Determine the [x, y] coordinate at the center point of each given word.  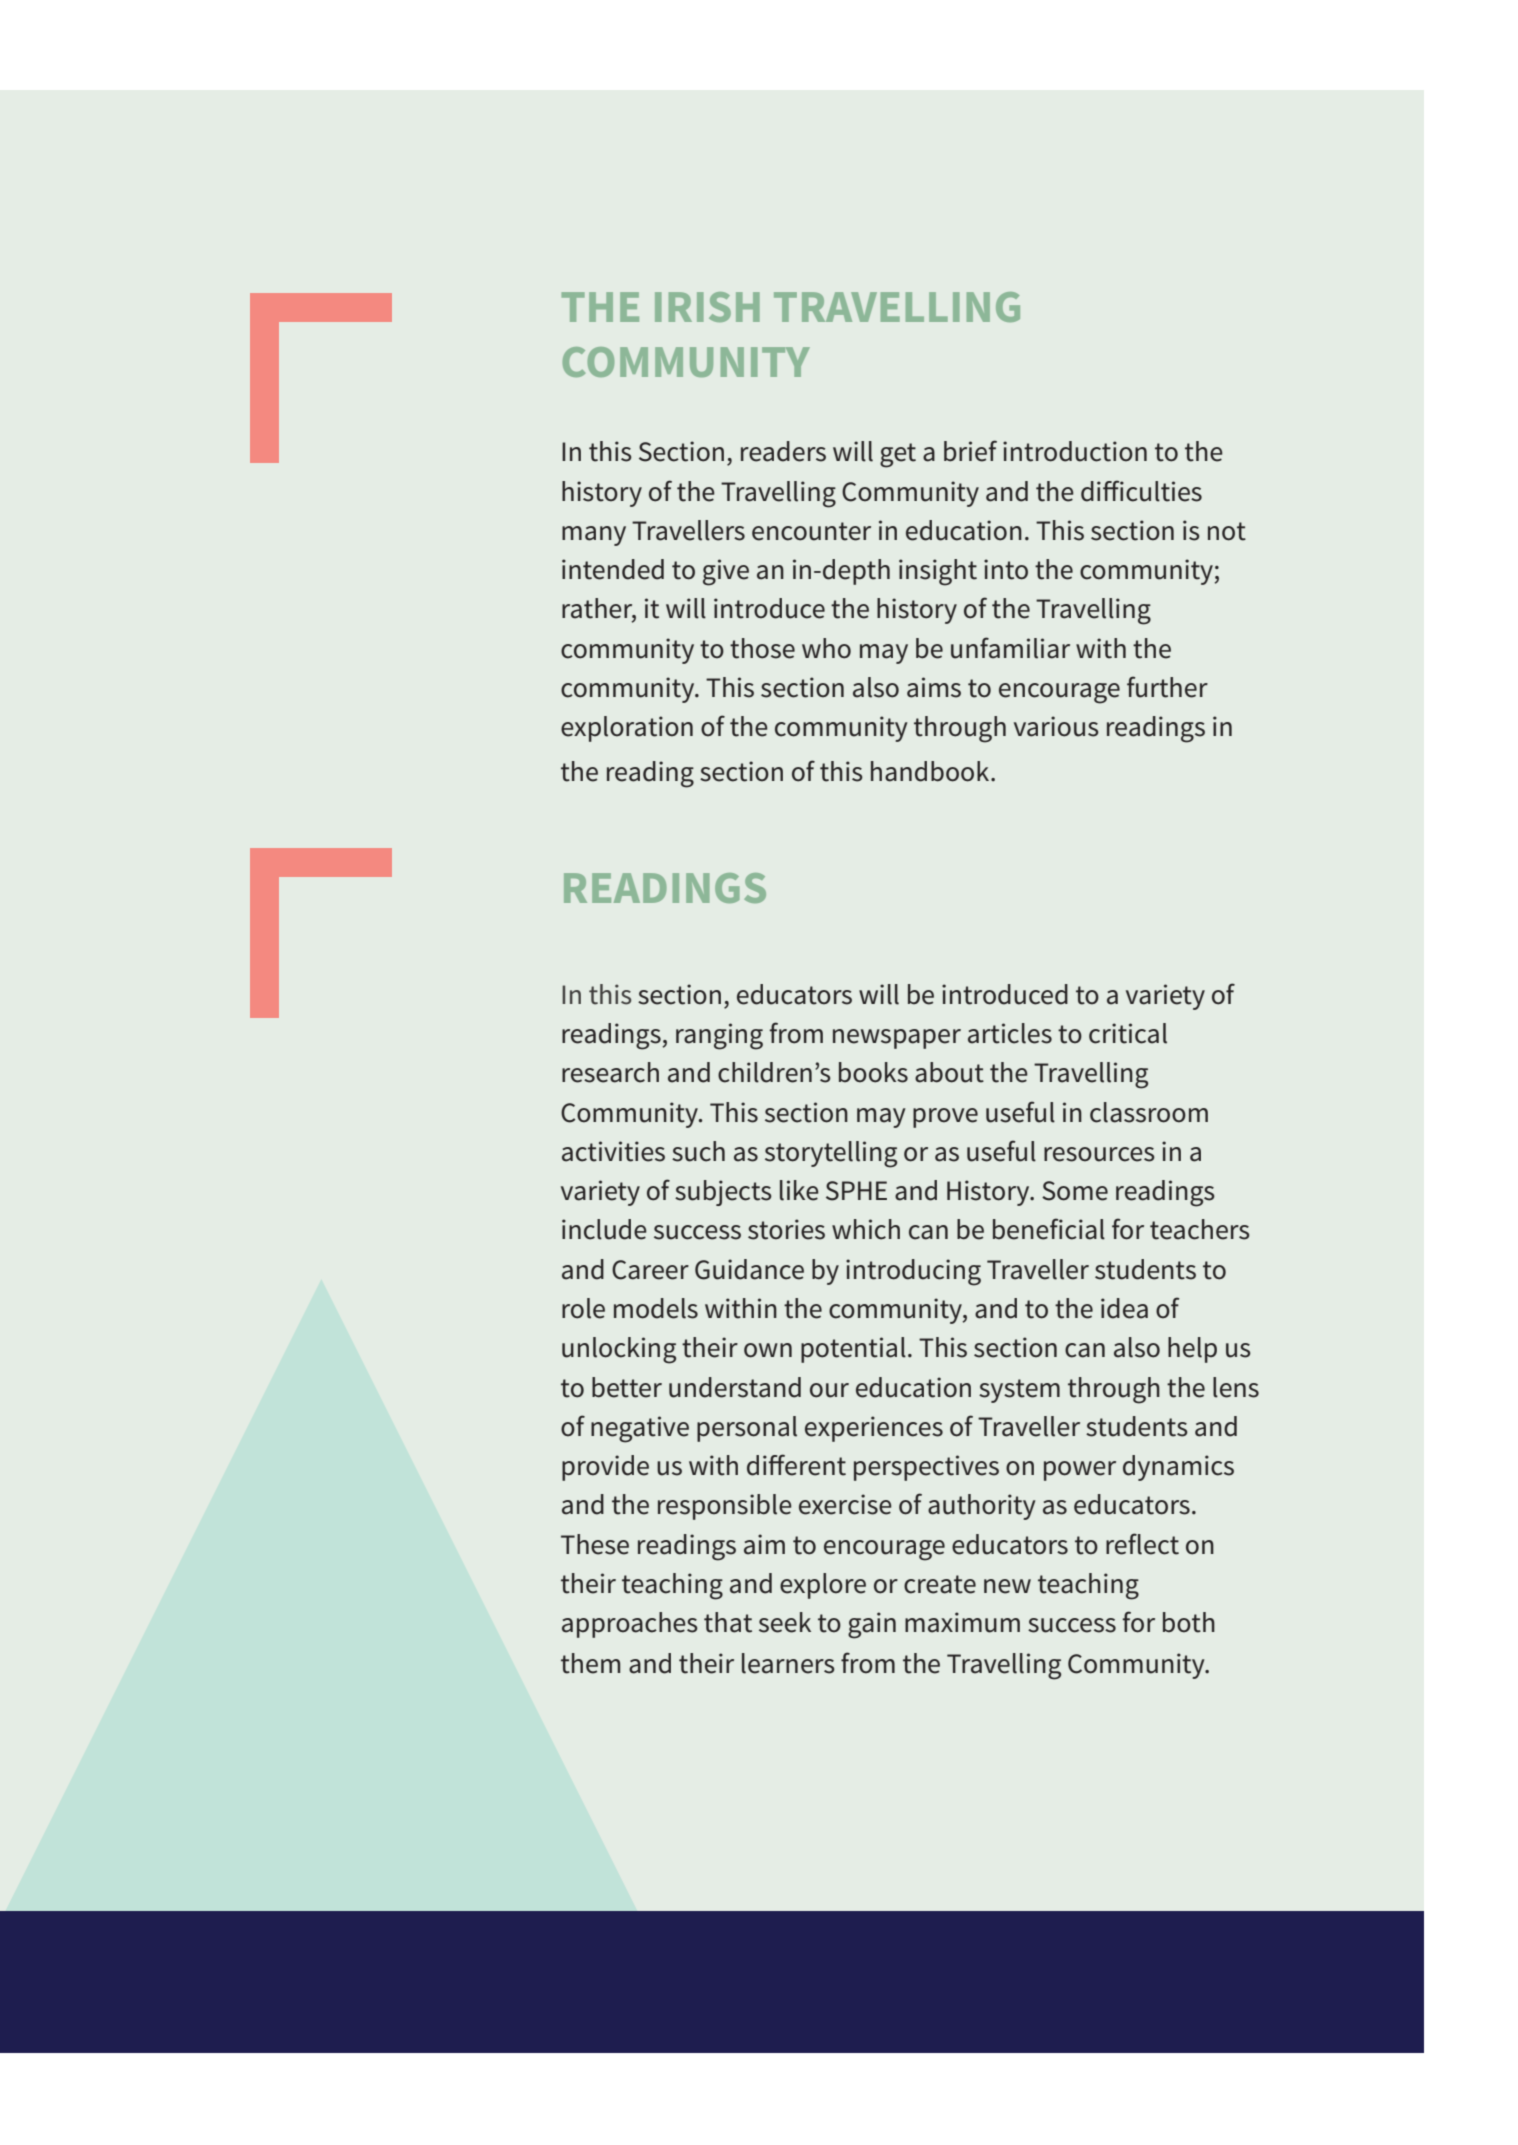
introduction [1075, 451]
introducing [913, 1272]
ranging [719, 1036]
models [656, 1308]
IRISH [707, 307]
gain [872, 1625]
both [1189, 1622]
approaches [630, 1625]
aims [934, 687]
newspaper [897, 1039]
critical [1128, 1033]
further [1167, 687]
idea [1124, 1308]
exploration [627, 729]
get [898, 455]
